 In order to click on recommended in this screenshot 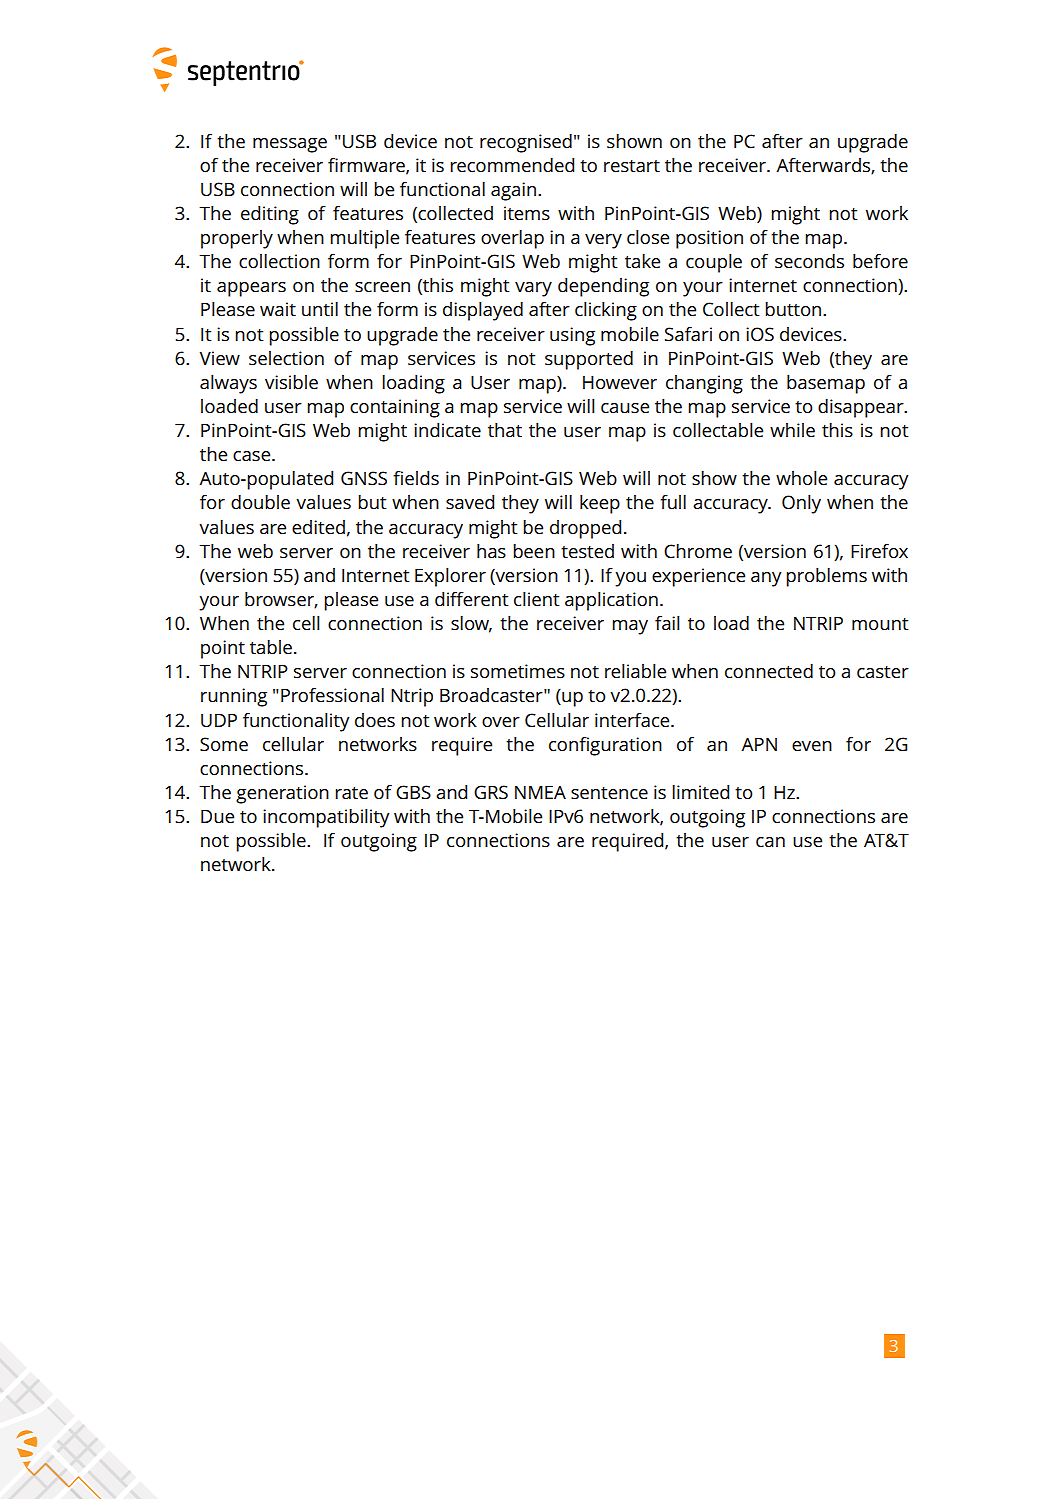, I will do `click(512, 165)`.
